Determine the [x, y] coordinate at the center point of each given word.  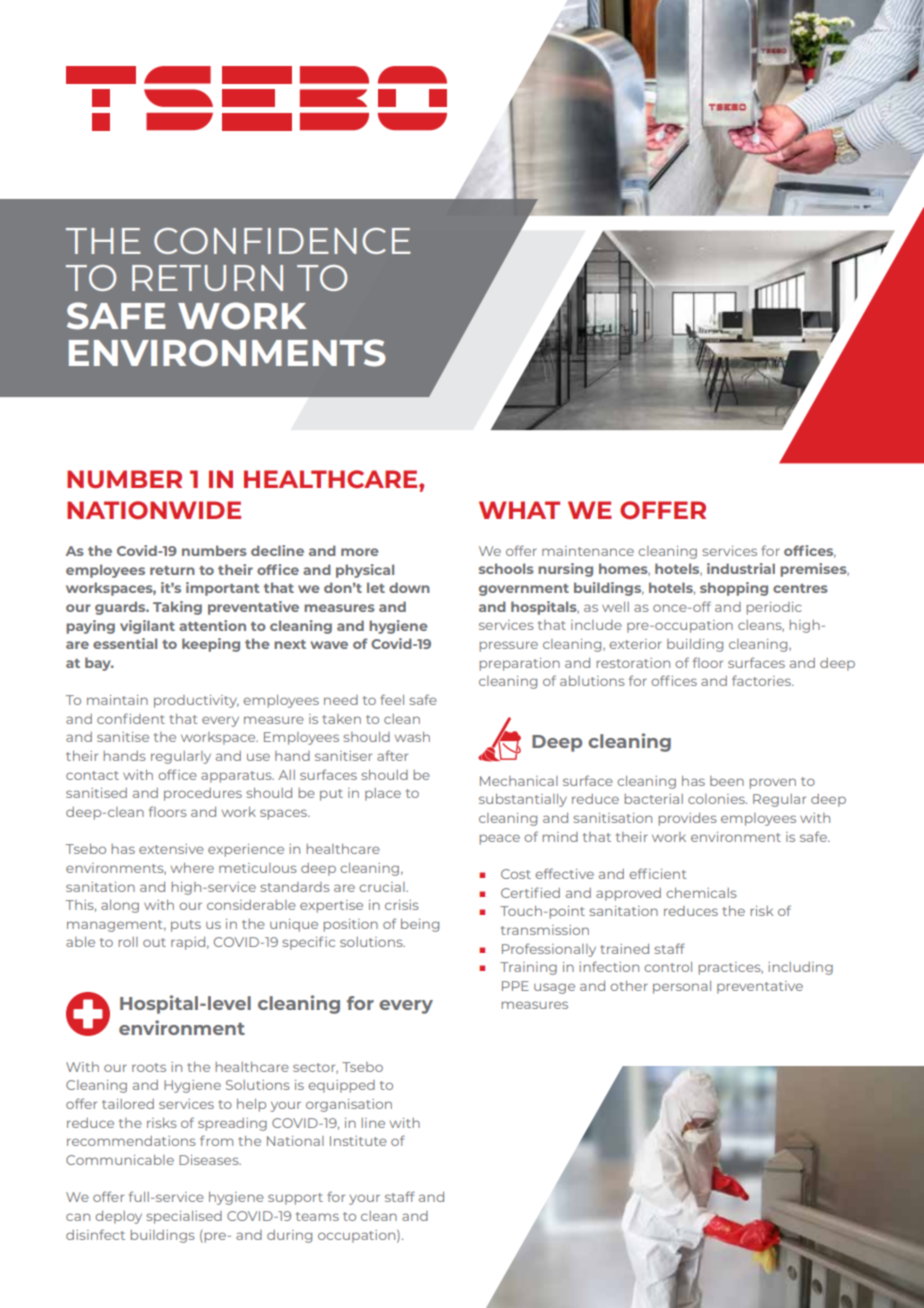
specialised [184, 1217]
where [192, 868]
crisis [402, 905]
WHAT [519, 510]
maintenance [588, 551]
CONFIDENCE [282, 241]
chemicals [701, 893]
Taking [177, 608]
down [409, 587]
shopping [734, 589]
